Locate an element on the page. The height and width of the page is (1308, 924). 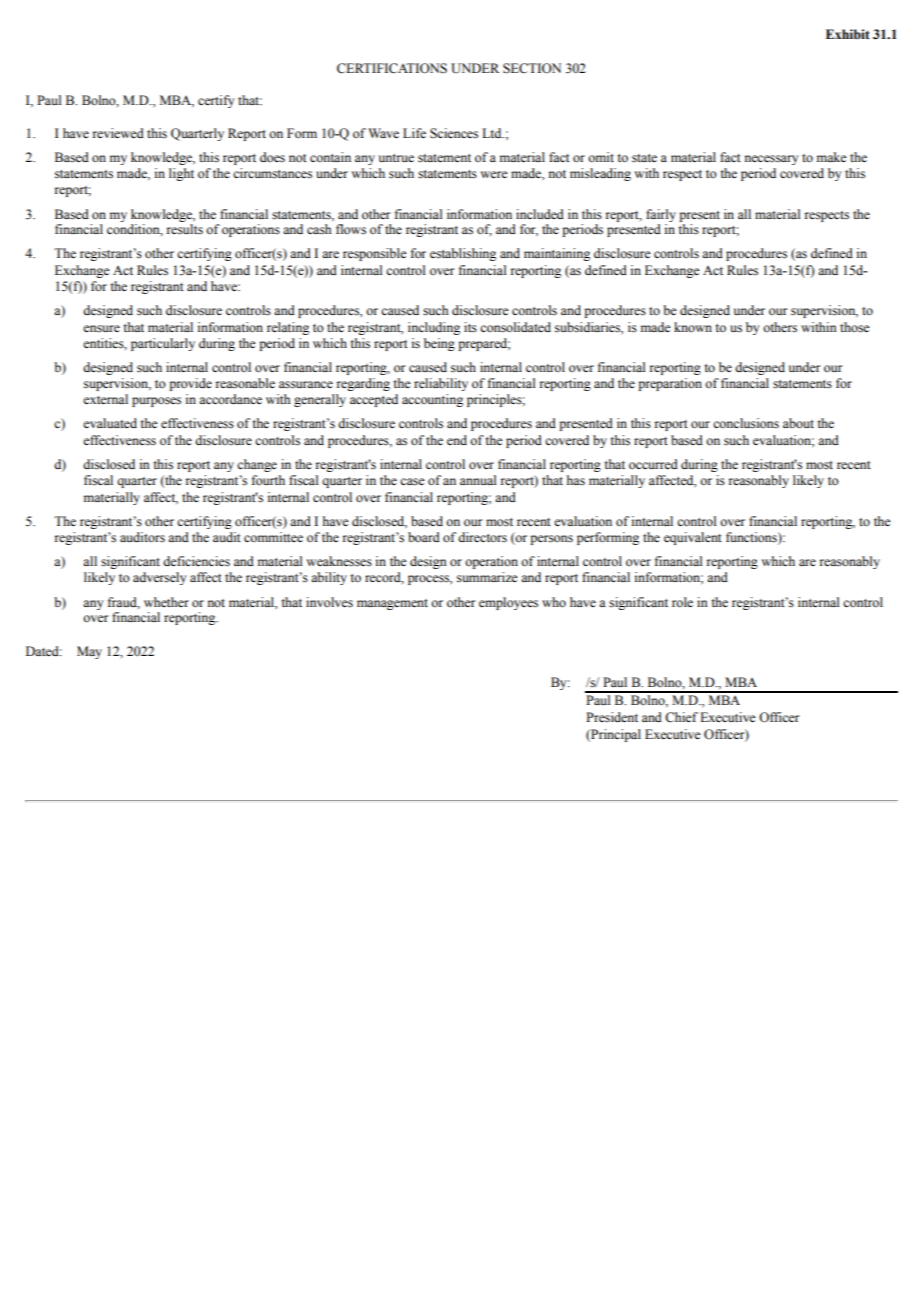
President is located at coordinates (612, 717).
